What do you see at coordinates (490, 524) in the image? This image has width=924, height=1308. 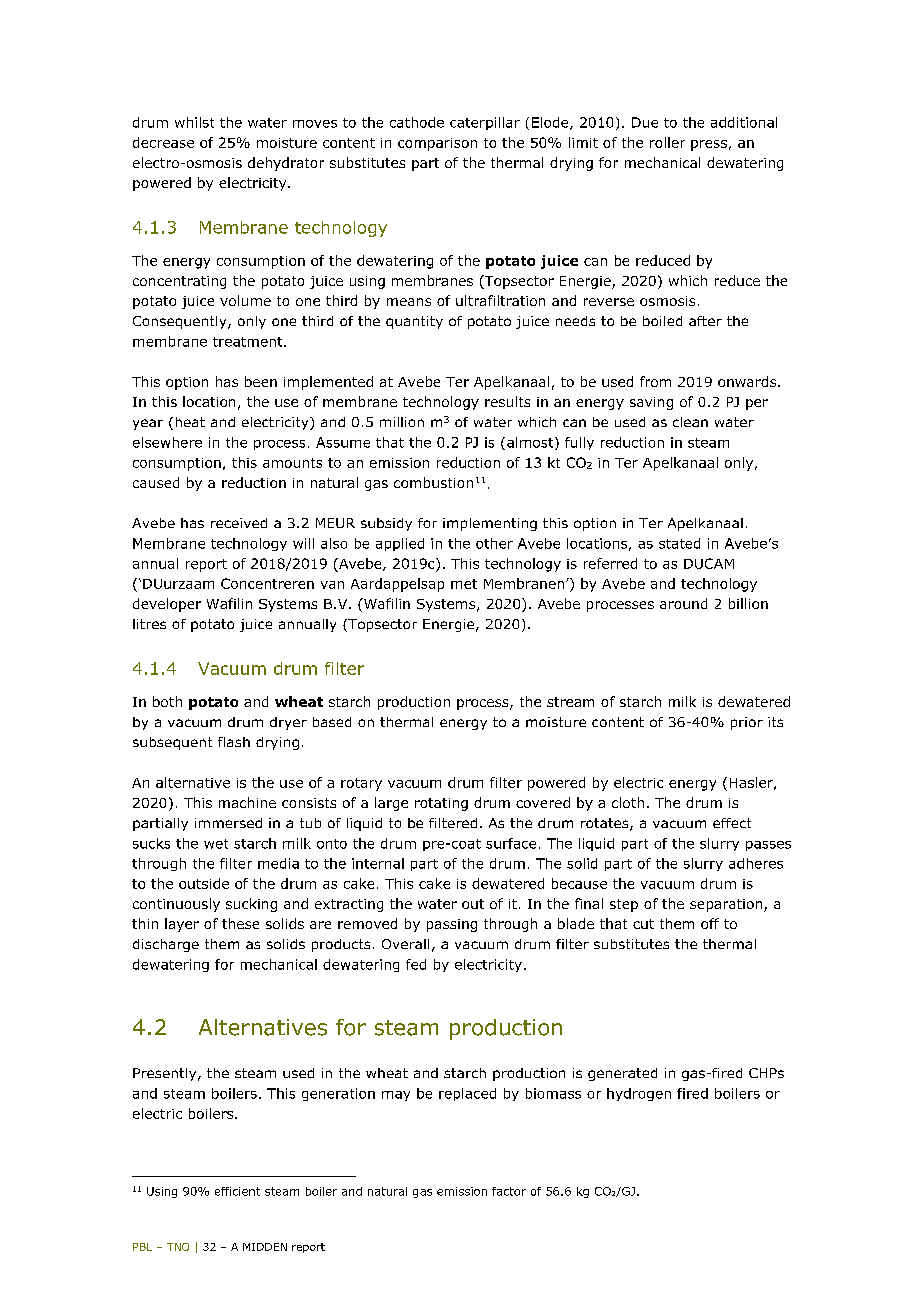 I see `implementing` at bounding box center [490, 524].
